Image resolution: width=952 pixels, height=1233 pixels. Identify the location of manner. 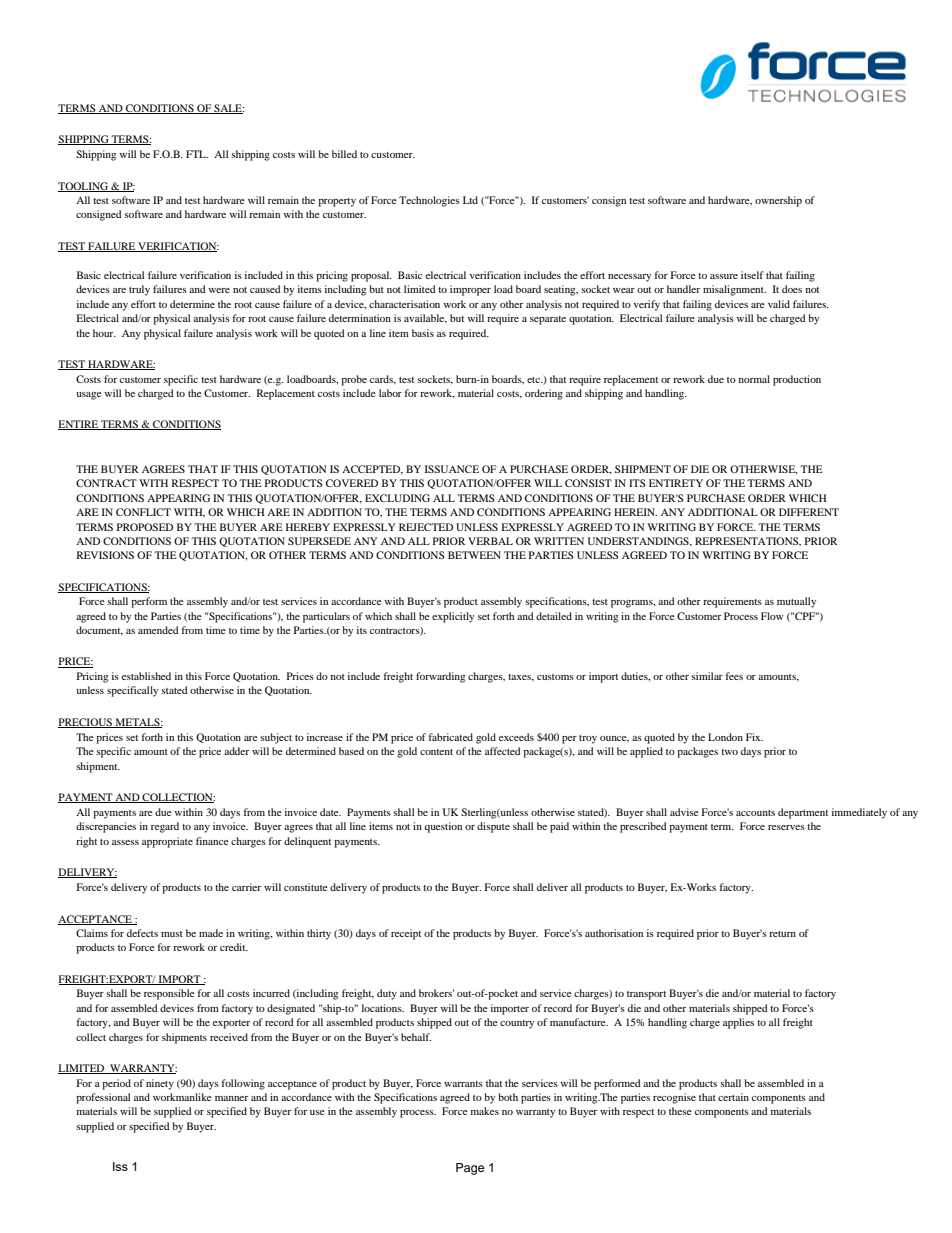
(231, 1098).
